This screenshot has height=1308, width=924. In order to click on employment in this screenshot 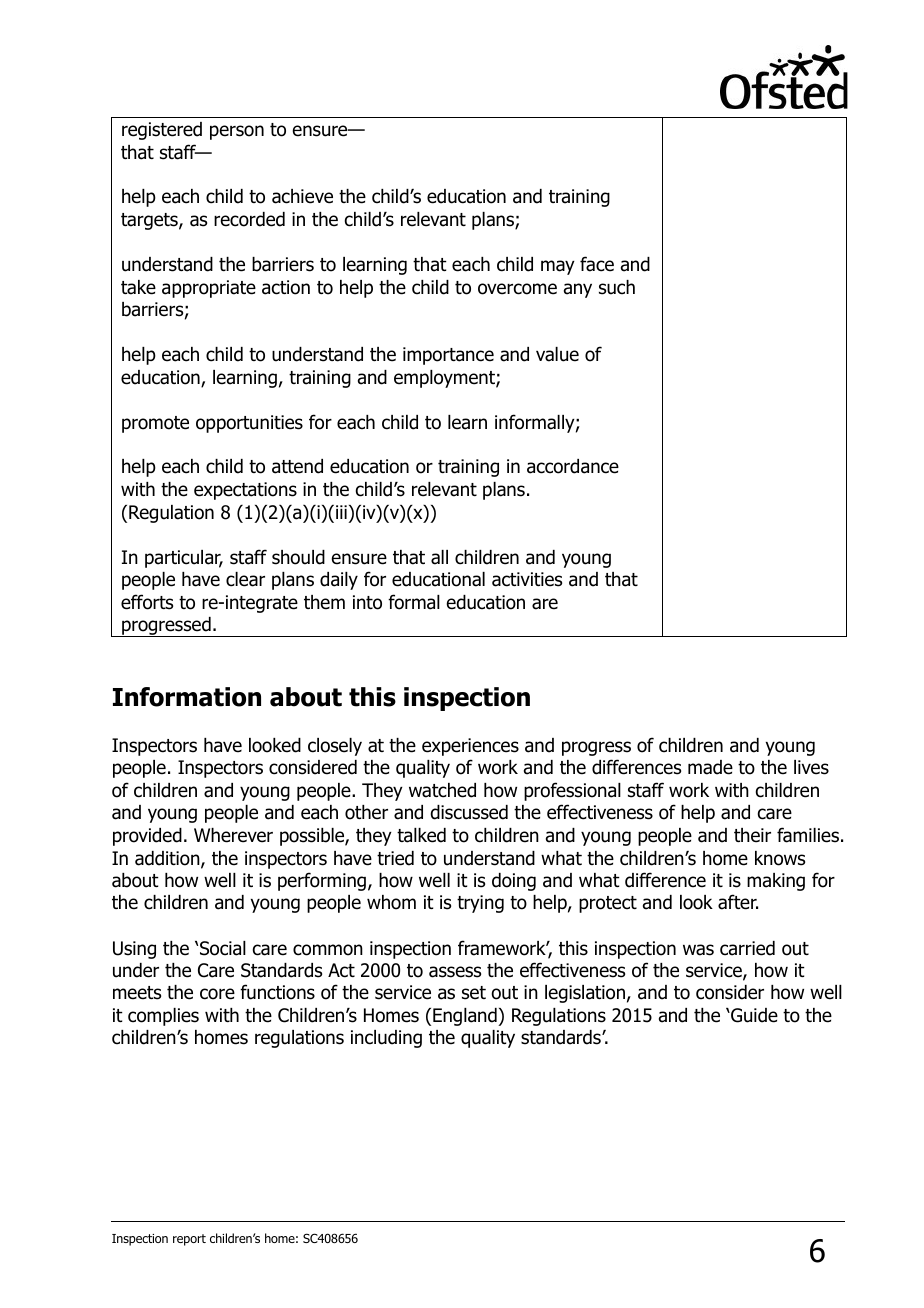, I will do `click(445, 379)`.
